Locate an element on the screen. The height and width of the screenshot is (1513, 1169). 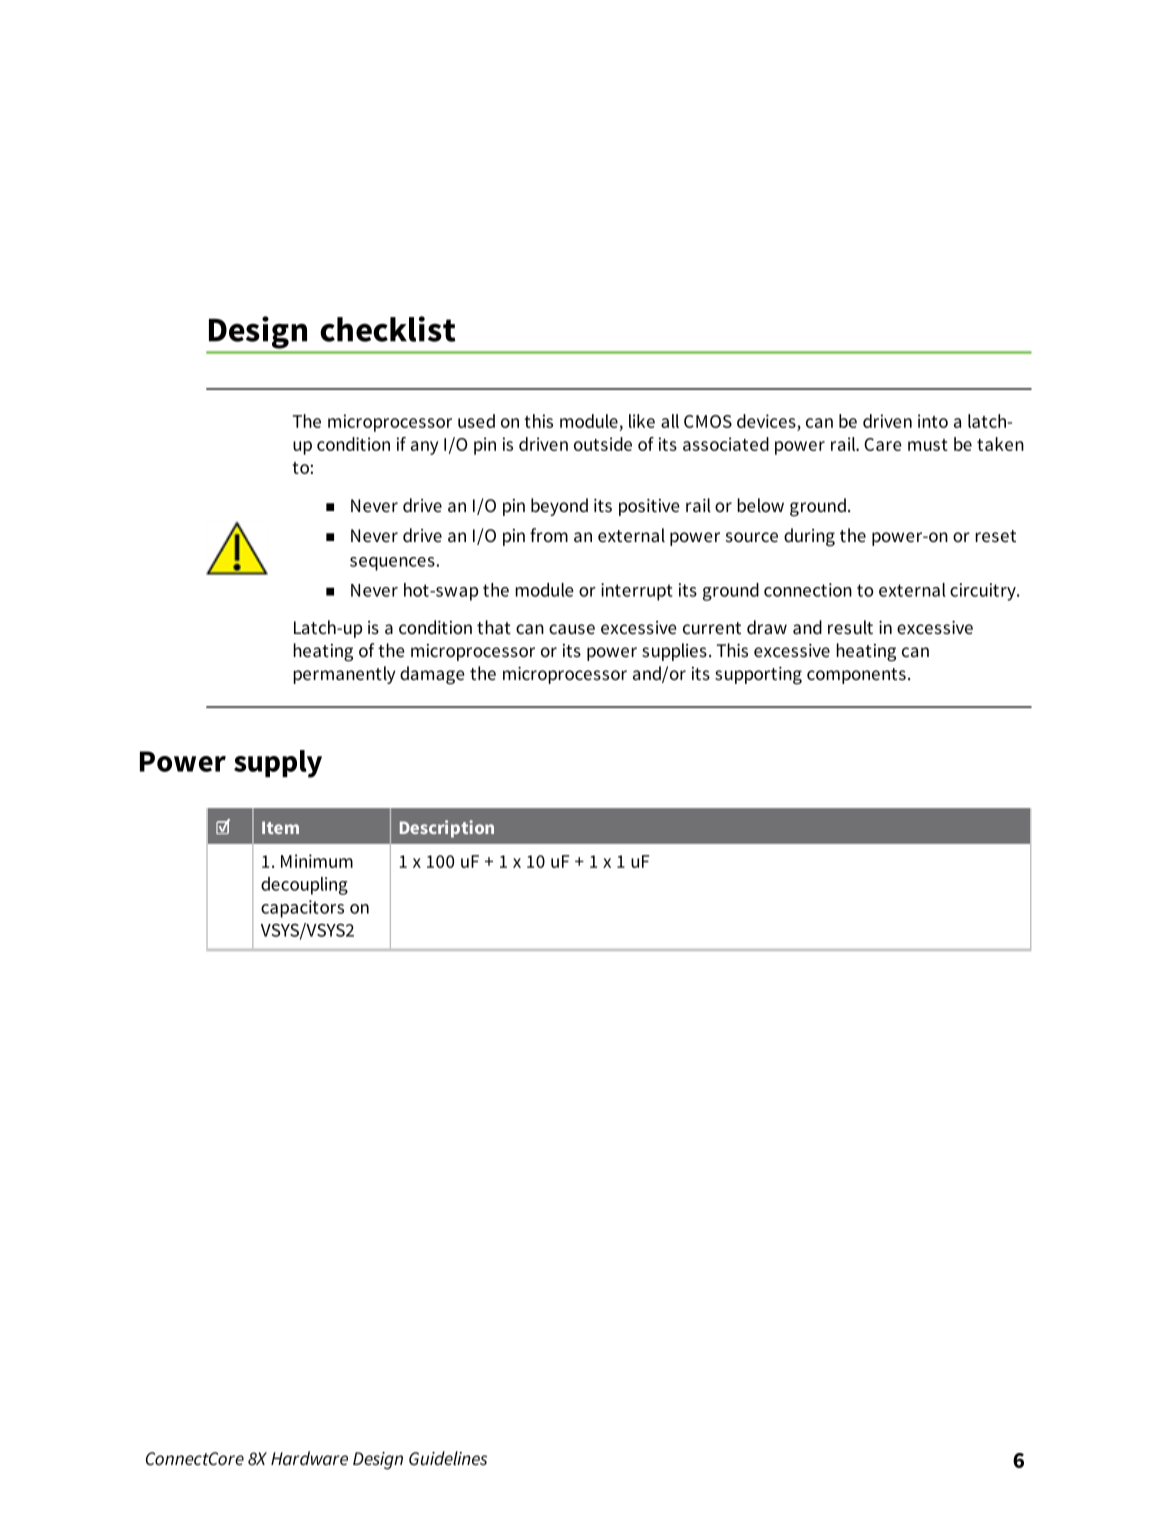
Guidelines is located at coordinates (448, 1458).
